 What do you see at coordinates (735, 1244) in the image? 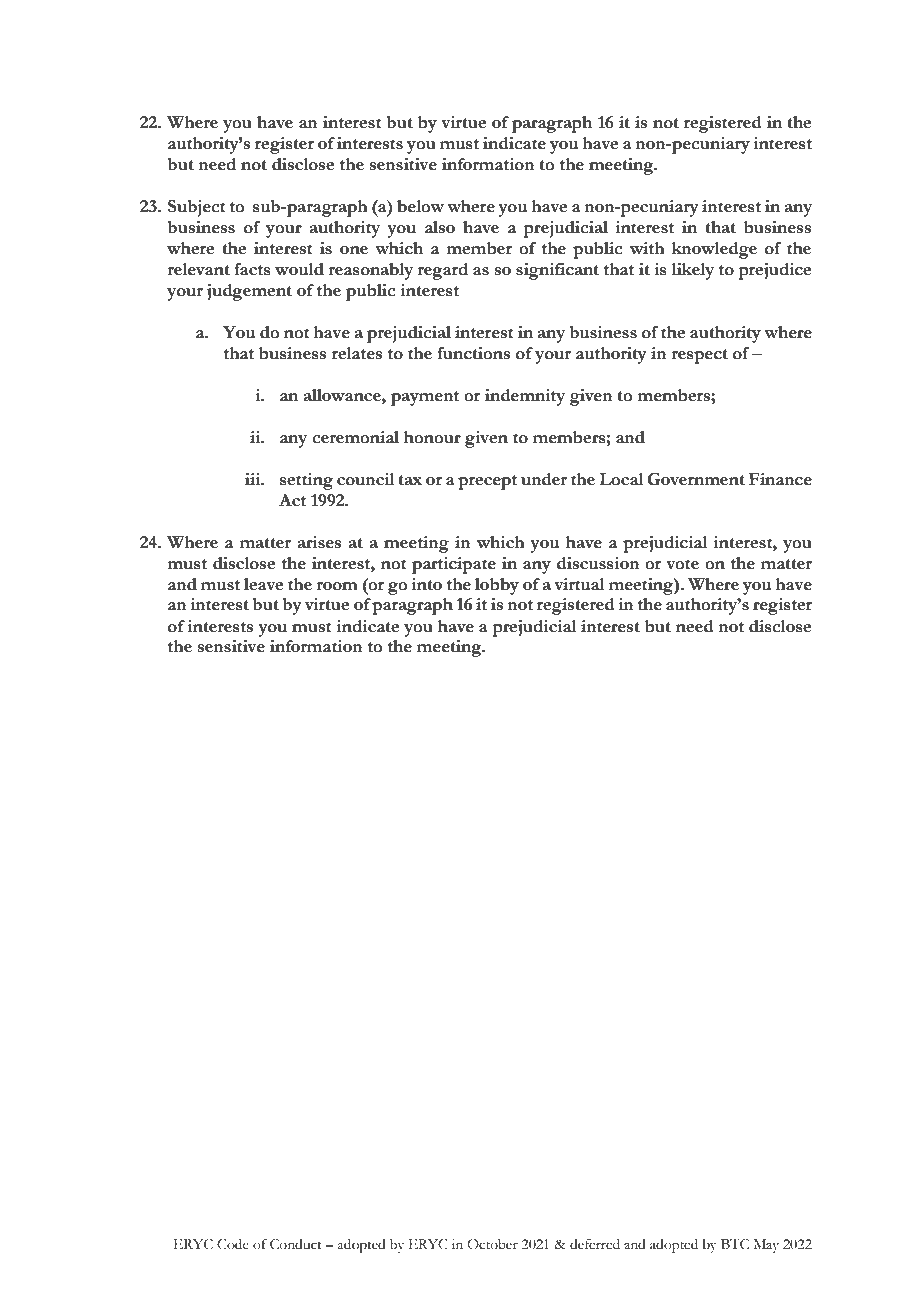
I see `BTC` at bounding box center [735, 1244].
